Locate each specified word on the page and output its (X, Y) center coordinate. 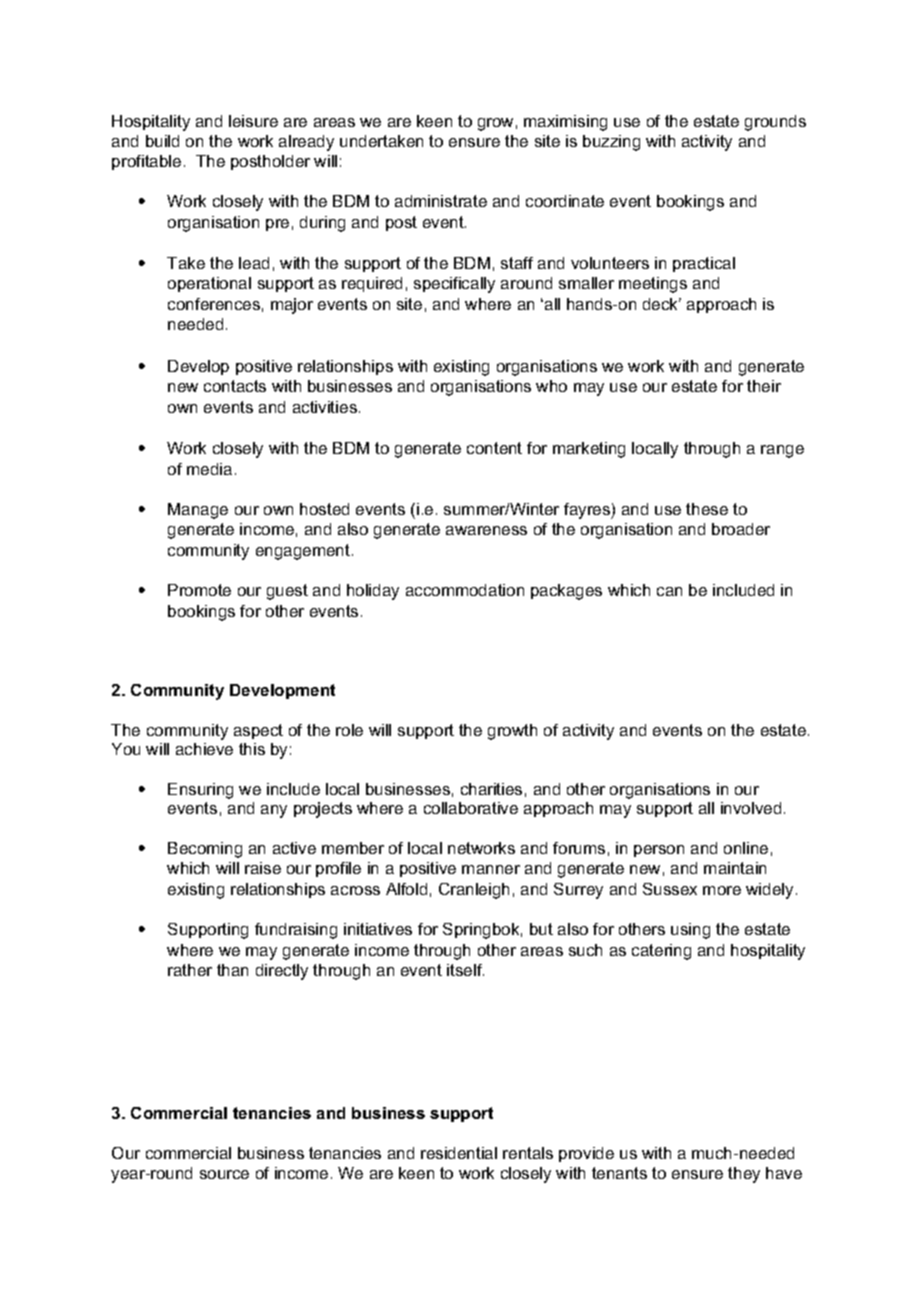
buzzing (611, 143)
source (224, 1174)
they (744, 1175)
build (162, 141)
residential (459, 1153)
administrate (441, 201)
